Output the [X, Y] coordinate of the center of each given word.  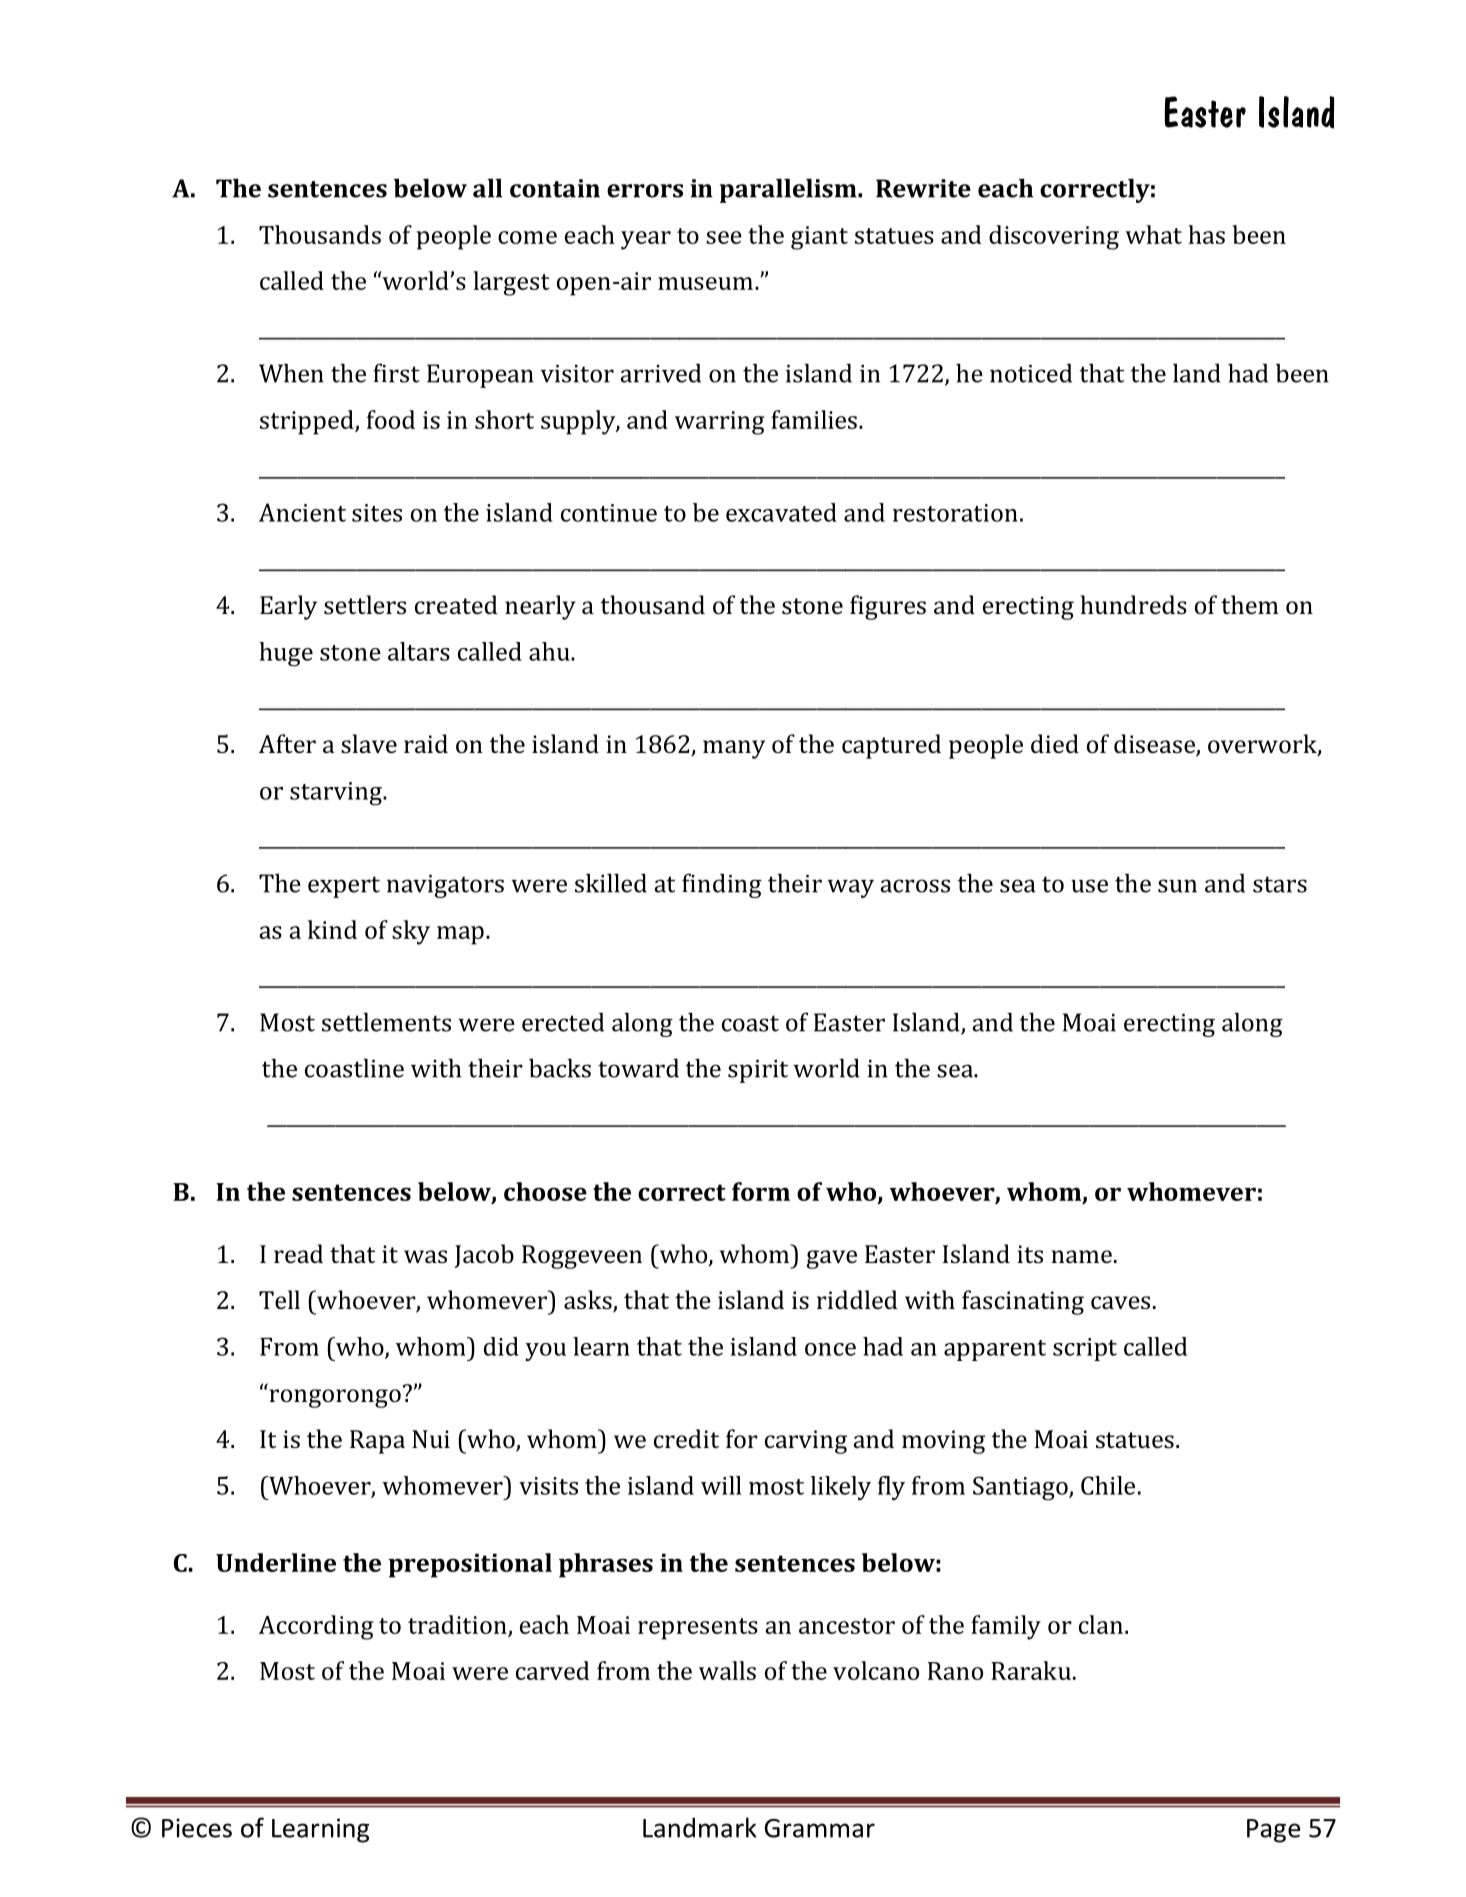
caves [1120, 1302]
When [291, 373]
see [724, 237]
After [287, 743]
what [1153, 234]
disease [1155, 745]
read [298, 1253]
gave [832, 1259]
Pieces [197, 1828]
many [734, 749]
